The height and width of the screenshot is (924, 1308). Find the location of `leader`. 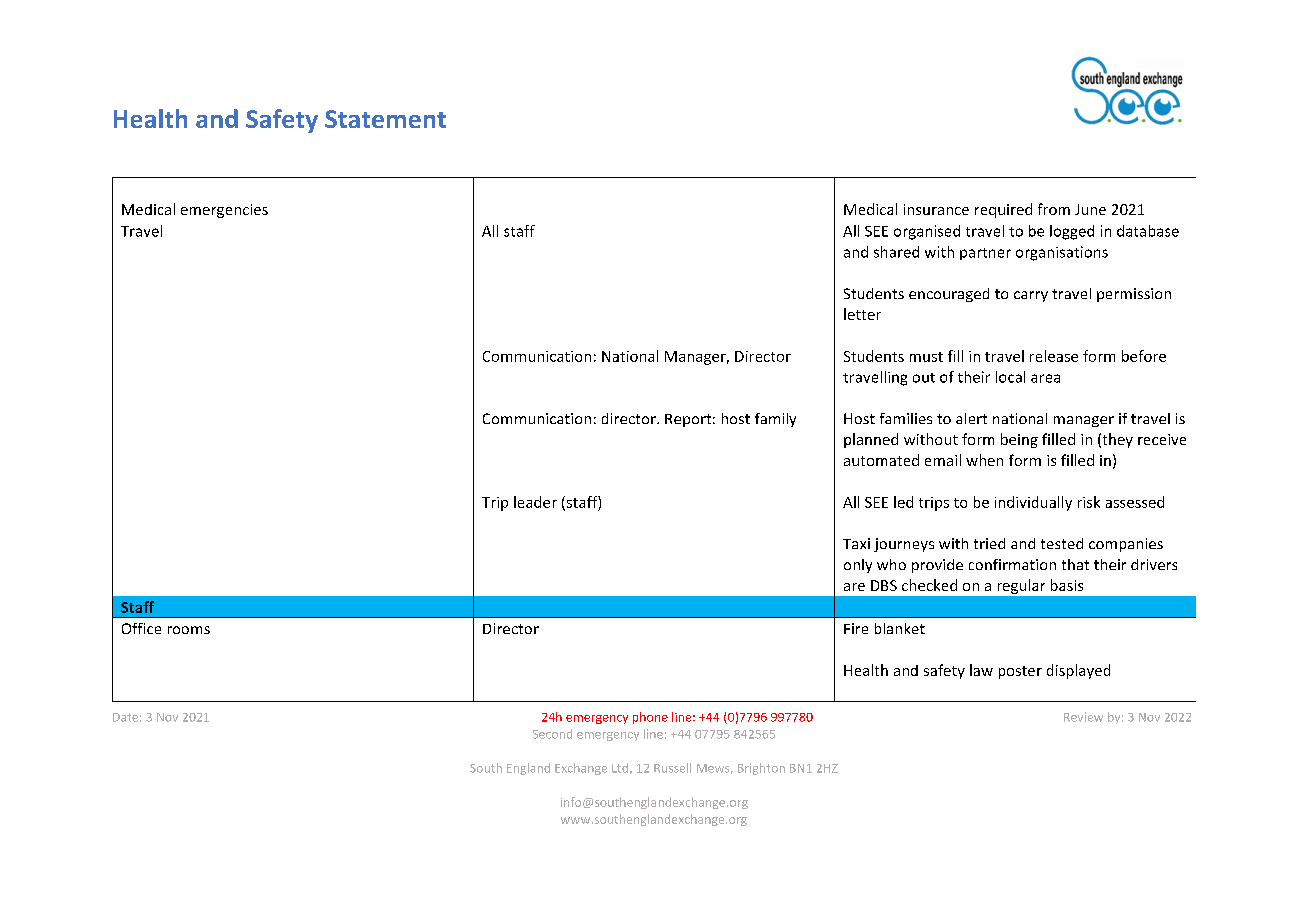

leader is located at coordinates (535, 502).
